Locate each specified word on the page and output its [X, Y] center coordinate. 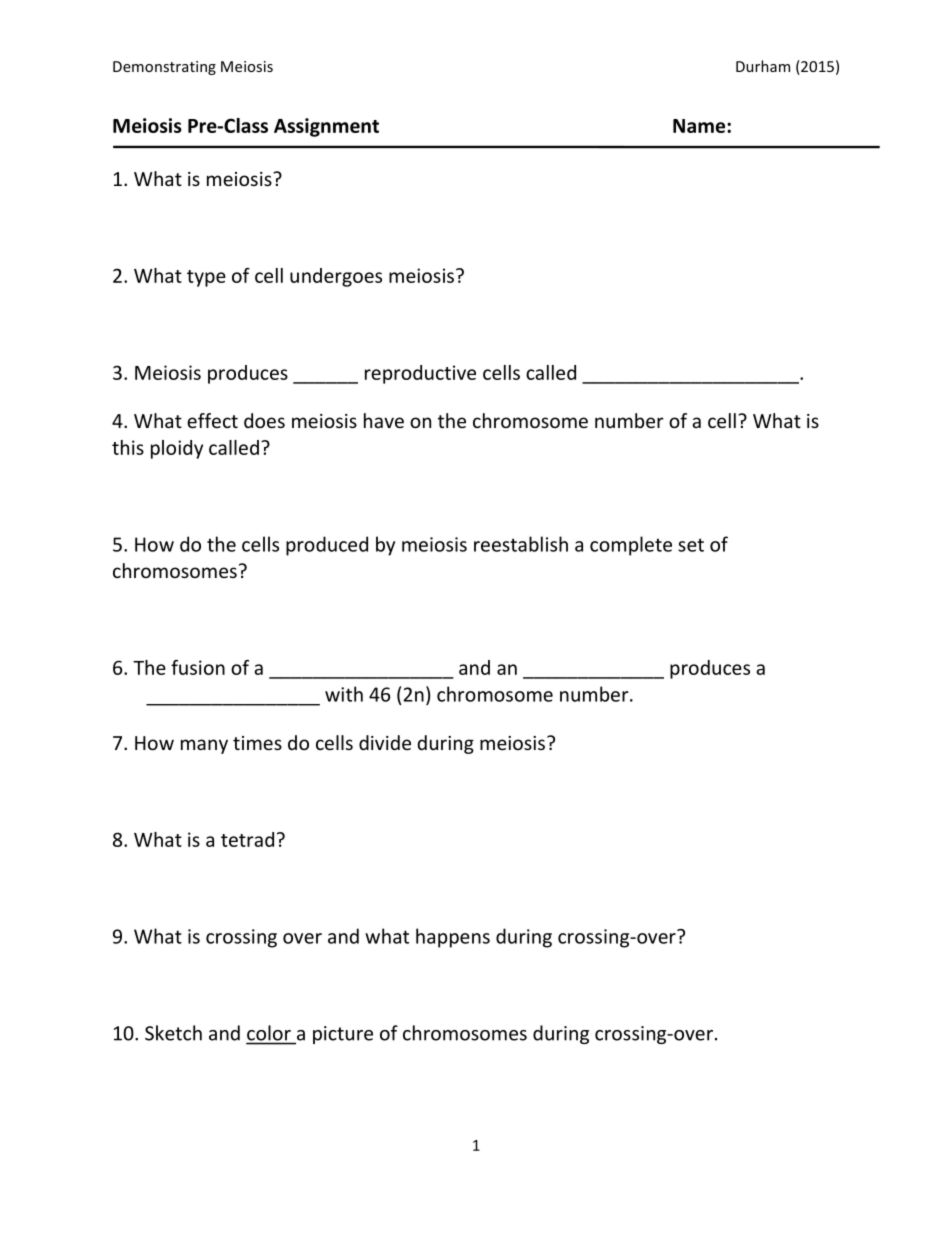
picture [343, 1035]
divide [385, 742]
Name [700, 126]
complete [631, 546]
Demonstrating [164, 68]
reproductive [420, 374]
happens [453, 938]
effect [212, 420]
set [691, 545]
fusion [198, 667]
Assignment [326, 127]
